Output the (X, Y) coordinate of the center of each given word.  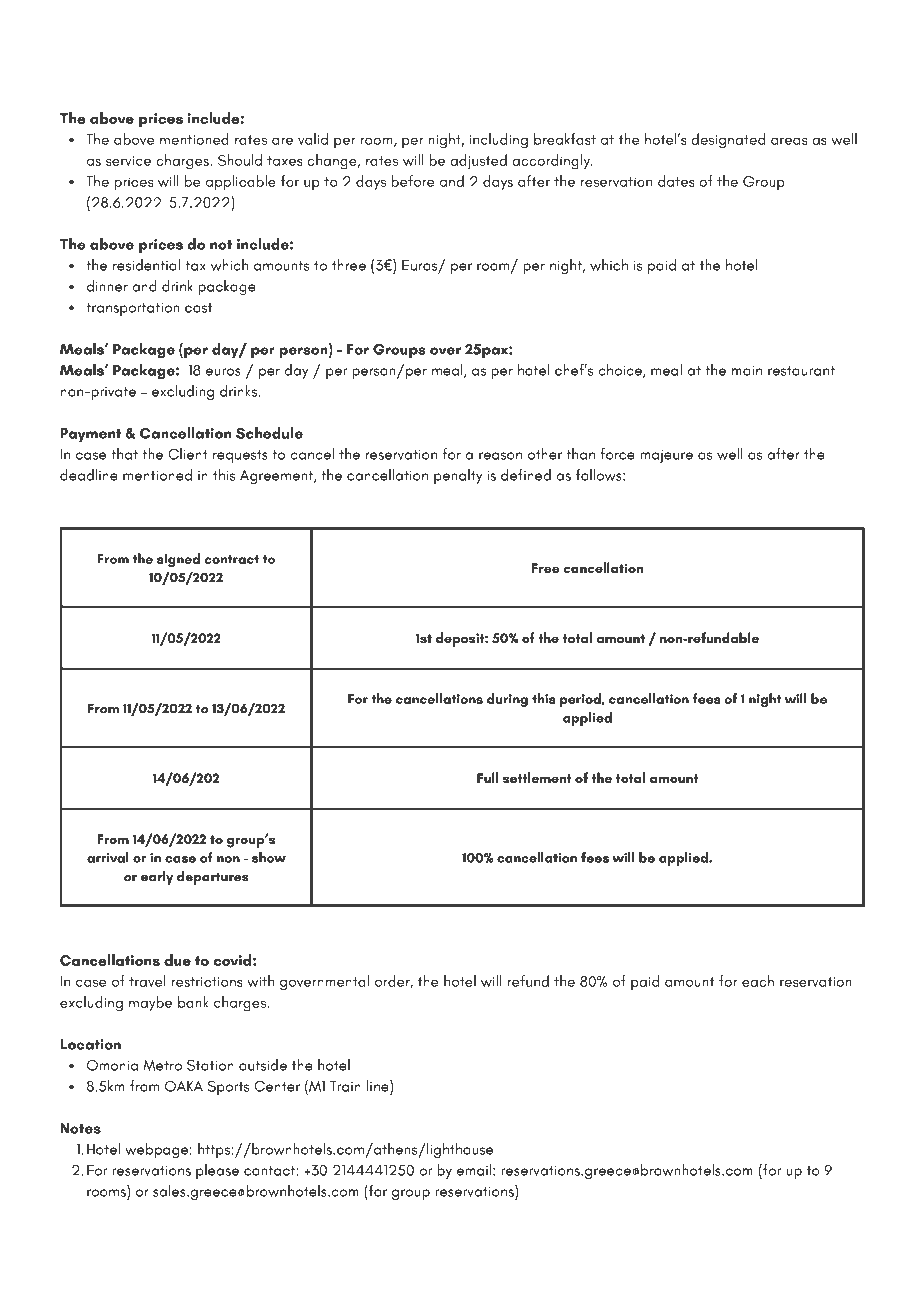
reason (500, 456)
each (758, 981)
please (217, 1171)
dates (676, 181)
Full (487, 777)
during (507, 700)
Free (545, 568)
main (747, 371)
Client (187, 454)
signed (178, 560)
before (412, 181)
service (128, 161)
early (157, 877)
